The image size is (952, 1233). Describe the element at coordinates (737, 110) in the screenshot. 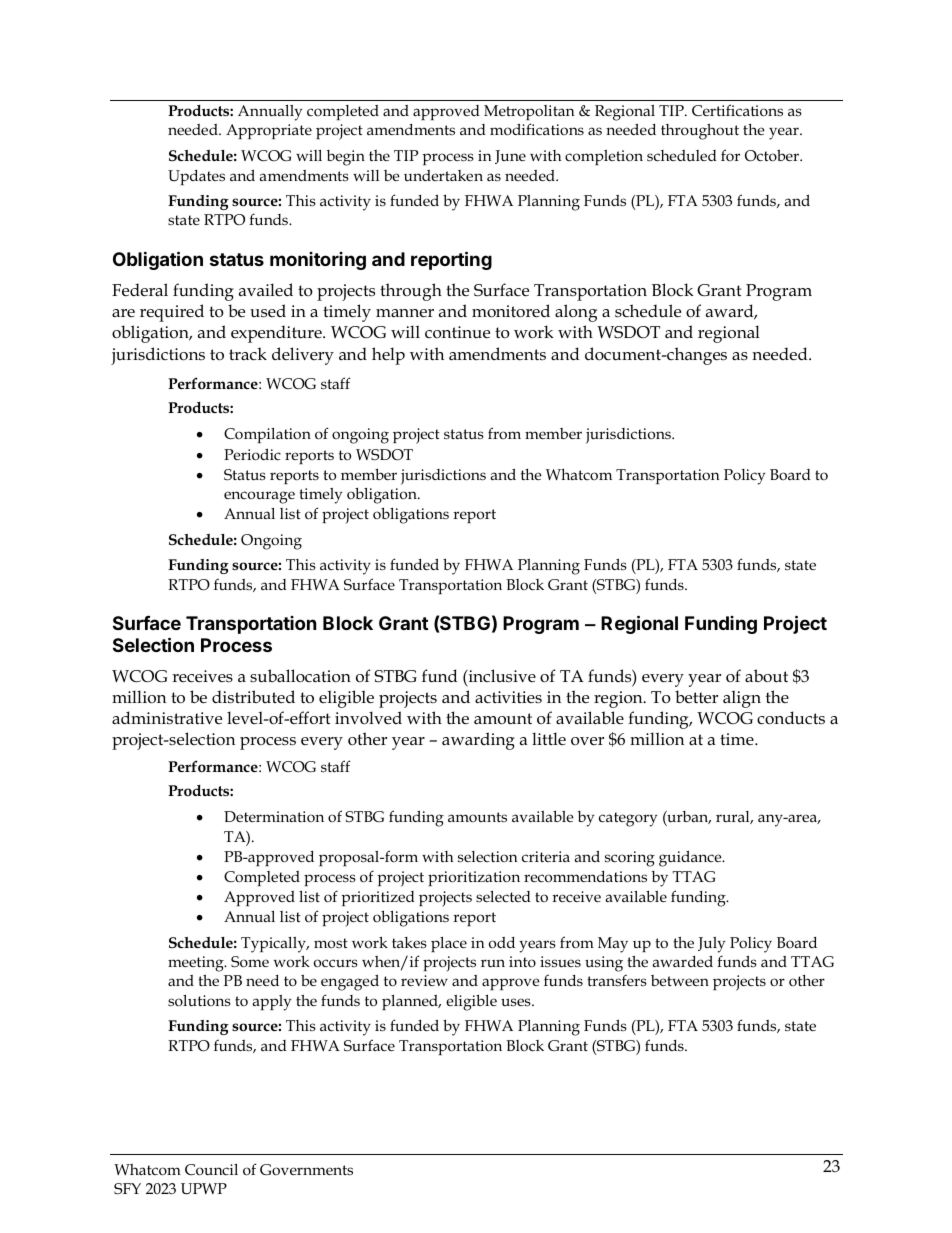

I see `Certifications` at that location.
